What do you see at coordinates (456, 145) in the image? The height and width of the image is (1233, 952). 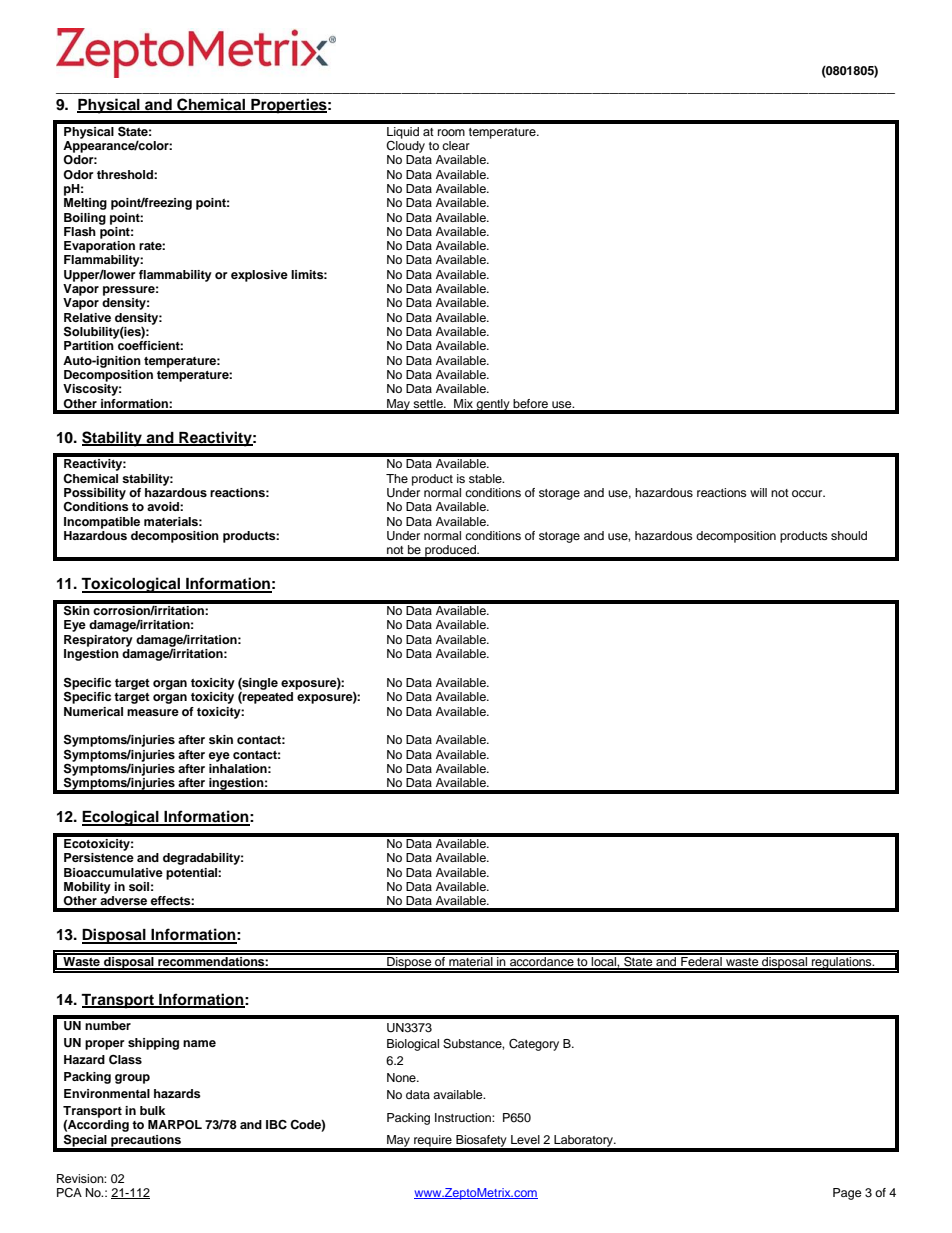 I see `clear` at bounding box center [456, 145].
